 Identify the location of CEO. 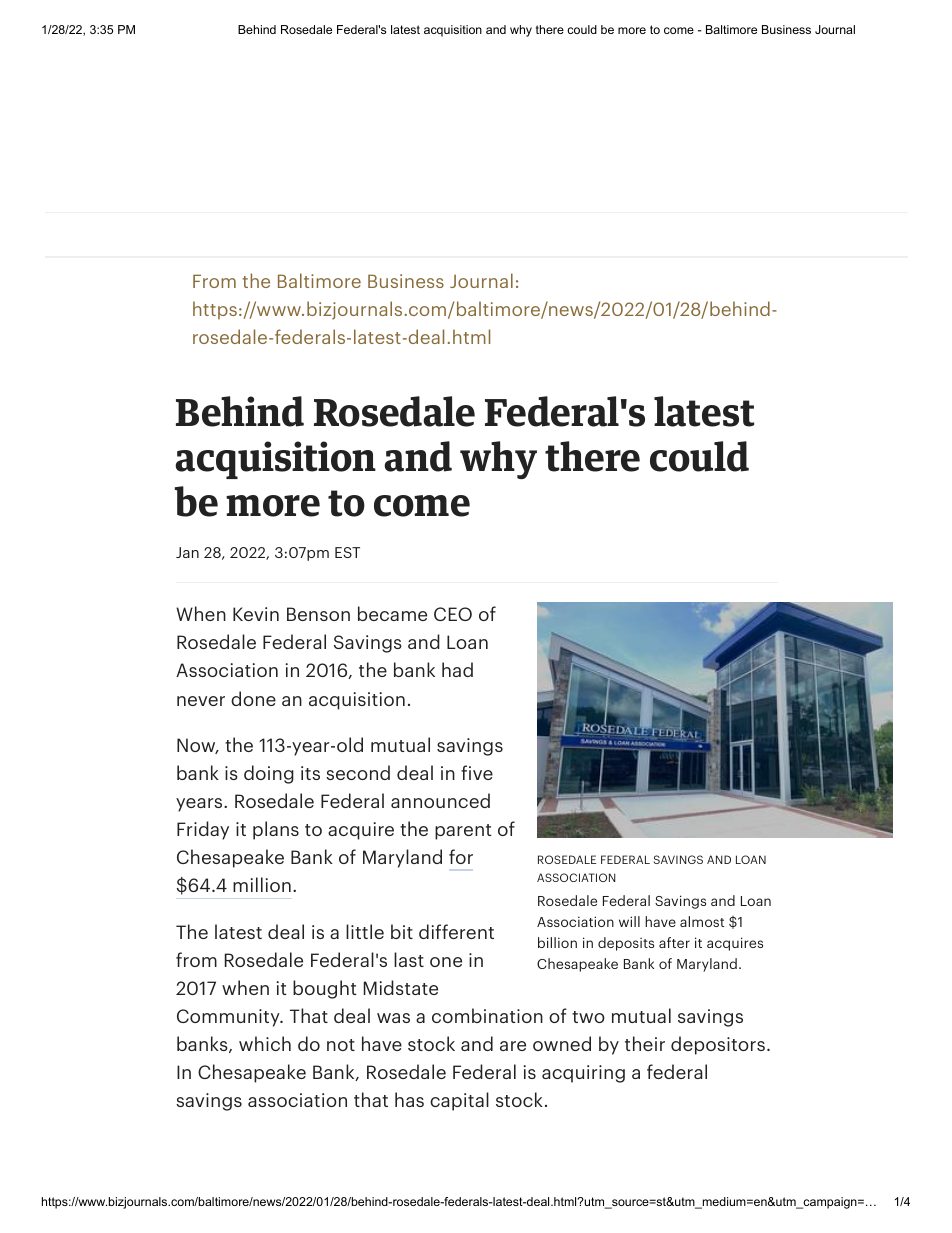
(453, 614).
